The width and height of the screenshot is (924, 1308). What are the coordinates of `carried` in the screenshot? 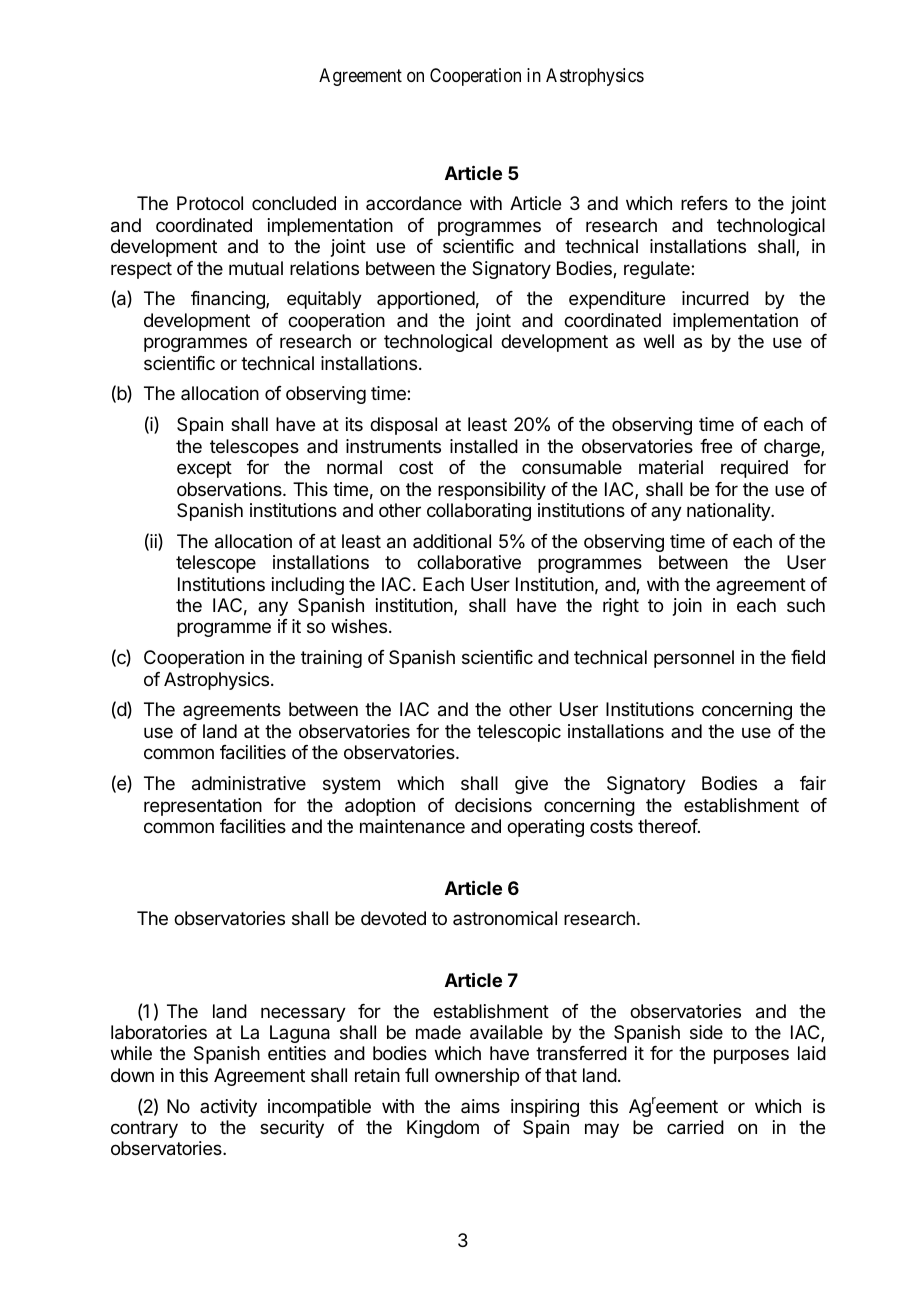 It's located at (695, 1127).
